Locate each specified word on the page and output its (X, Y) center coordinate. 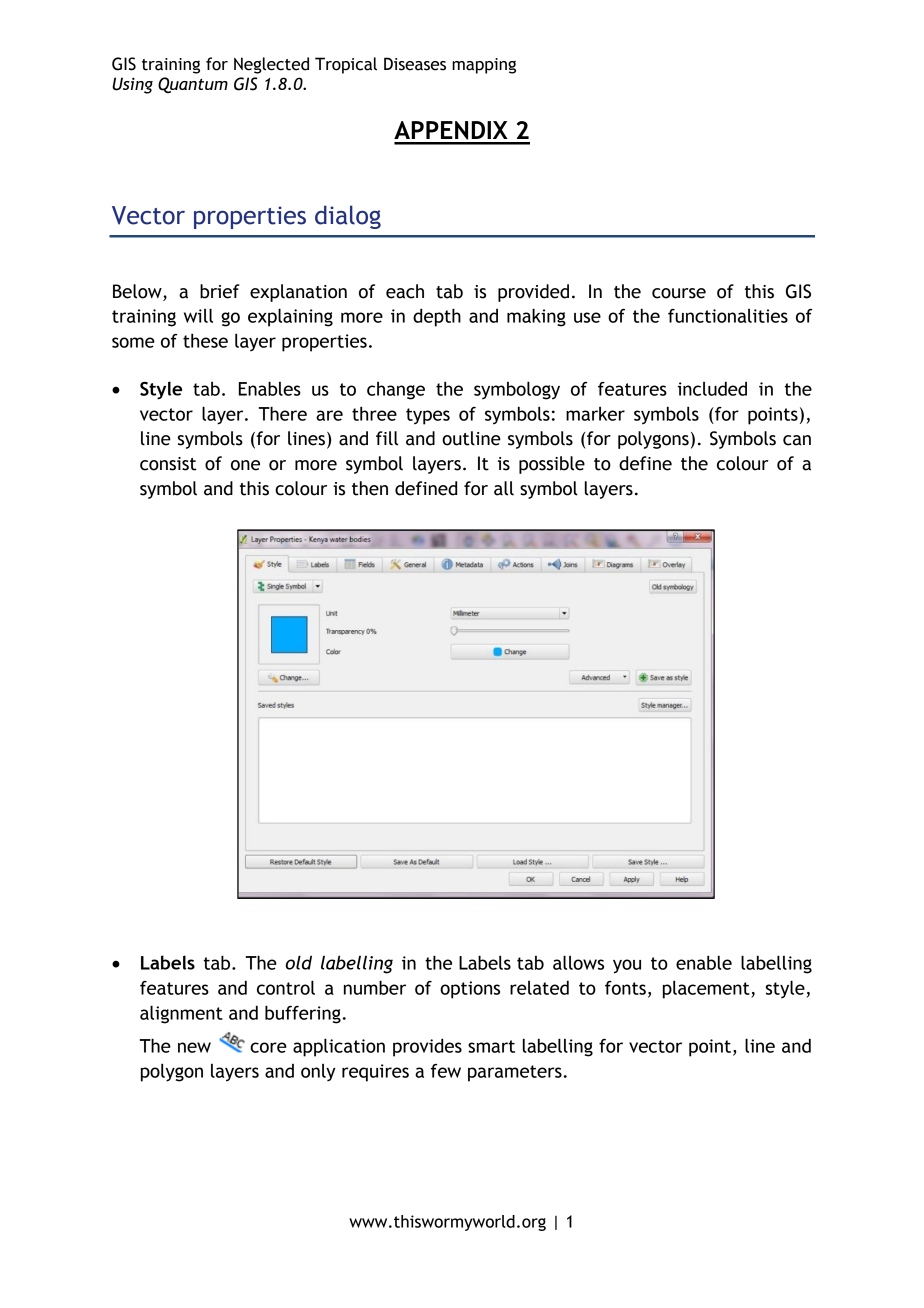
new (194, 1047)
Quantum (193, 85)
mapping (484, 66)
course (679, 293)
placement (707, 989)
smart (491, 1046)
